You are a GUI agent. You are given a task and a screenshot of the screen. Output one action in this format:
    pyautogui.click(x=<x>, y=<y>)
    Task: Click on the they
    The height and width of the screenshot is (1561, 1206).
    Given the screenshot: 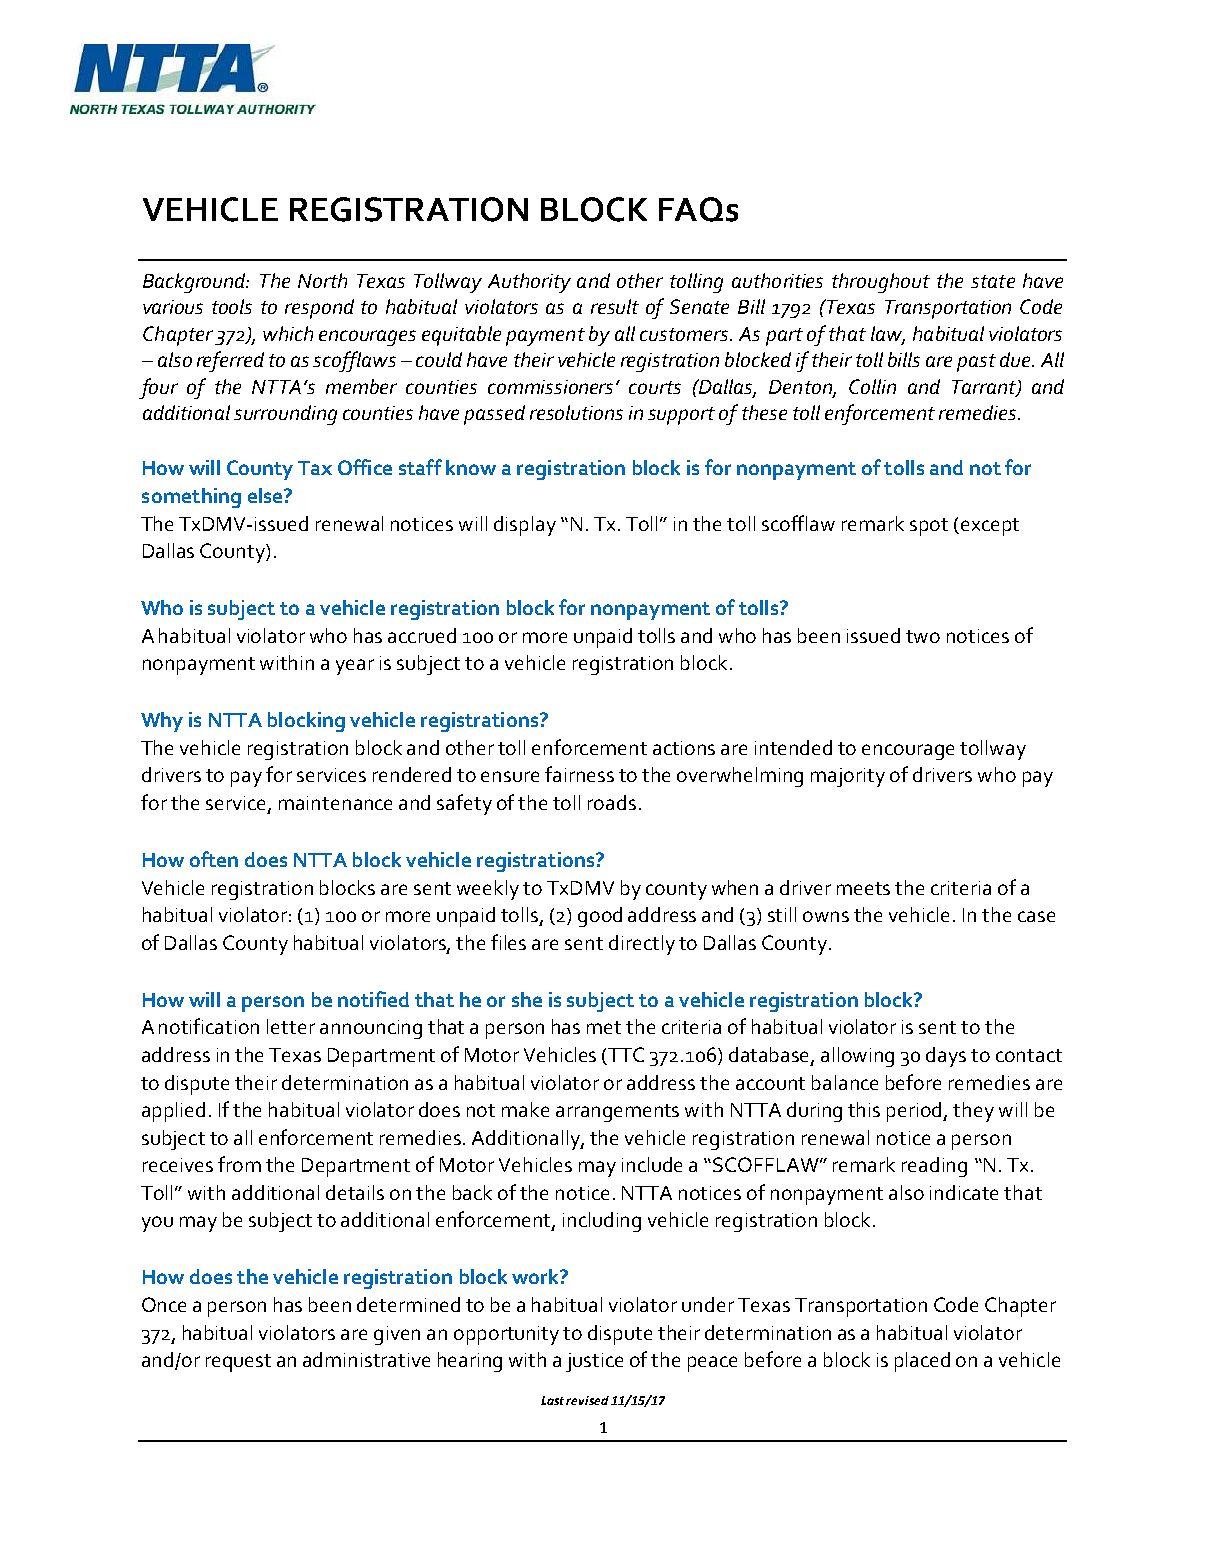 What is the action you would take?
    pyautogui.click(x=973, y=1112)
